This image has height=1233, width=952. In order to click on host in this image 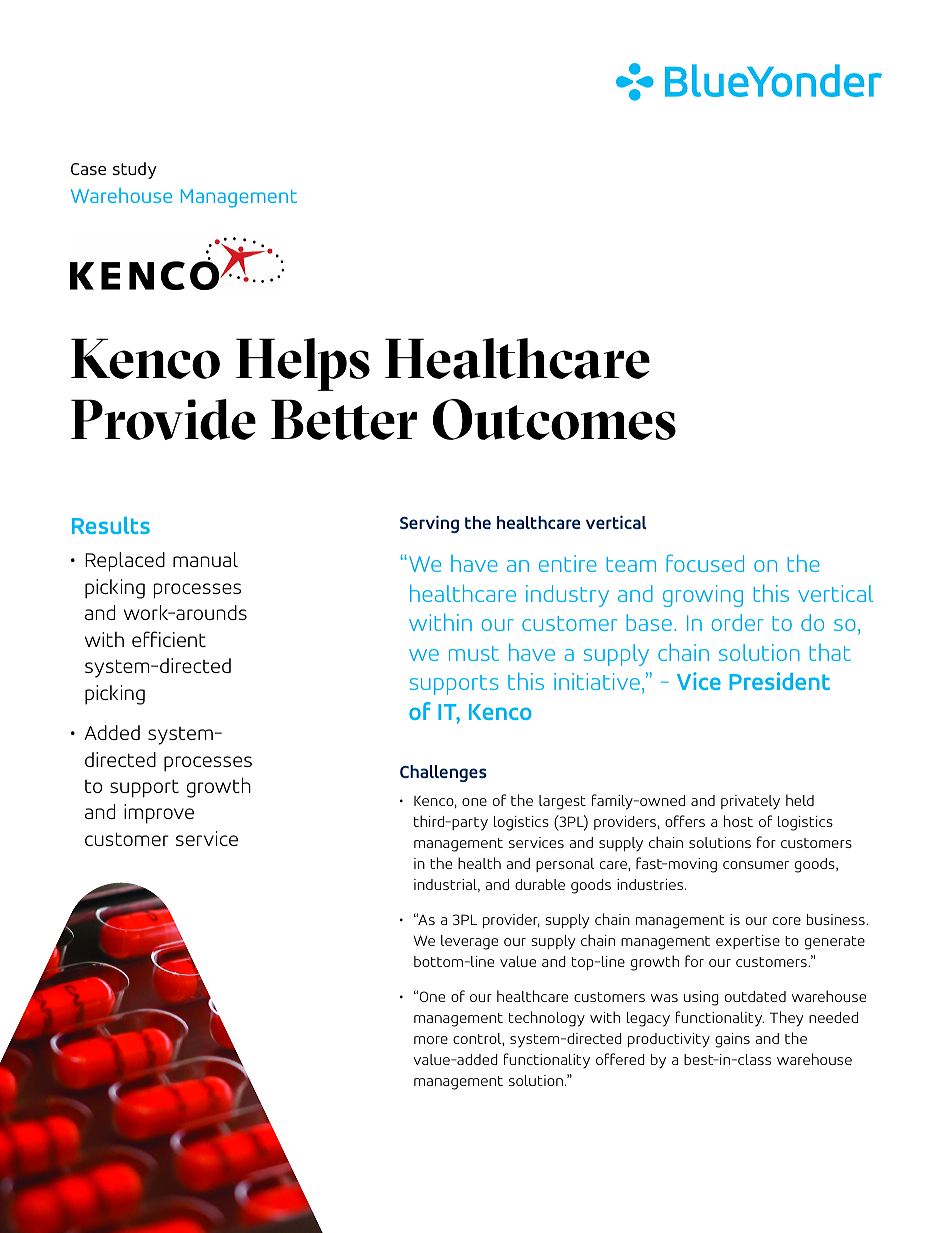, I will do `click(738, 821)`.
